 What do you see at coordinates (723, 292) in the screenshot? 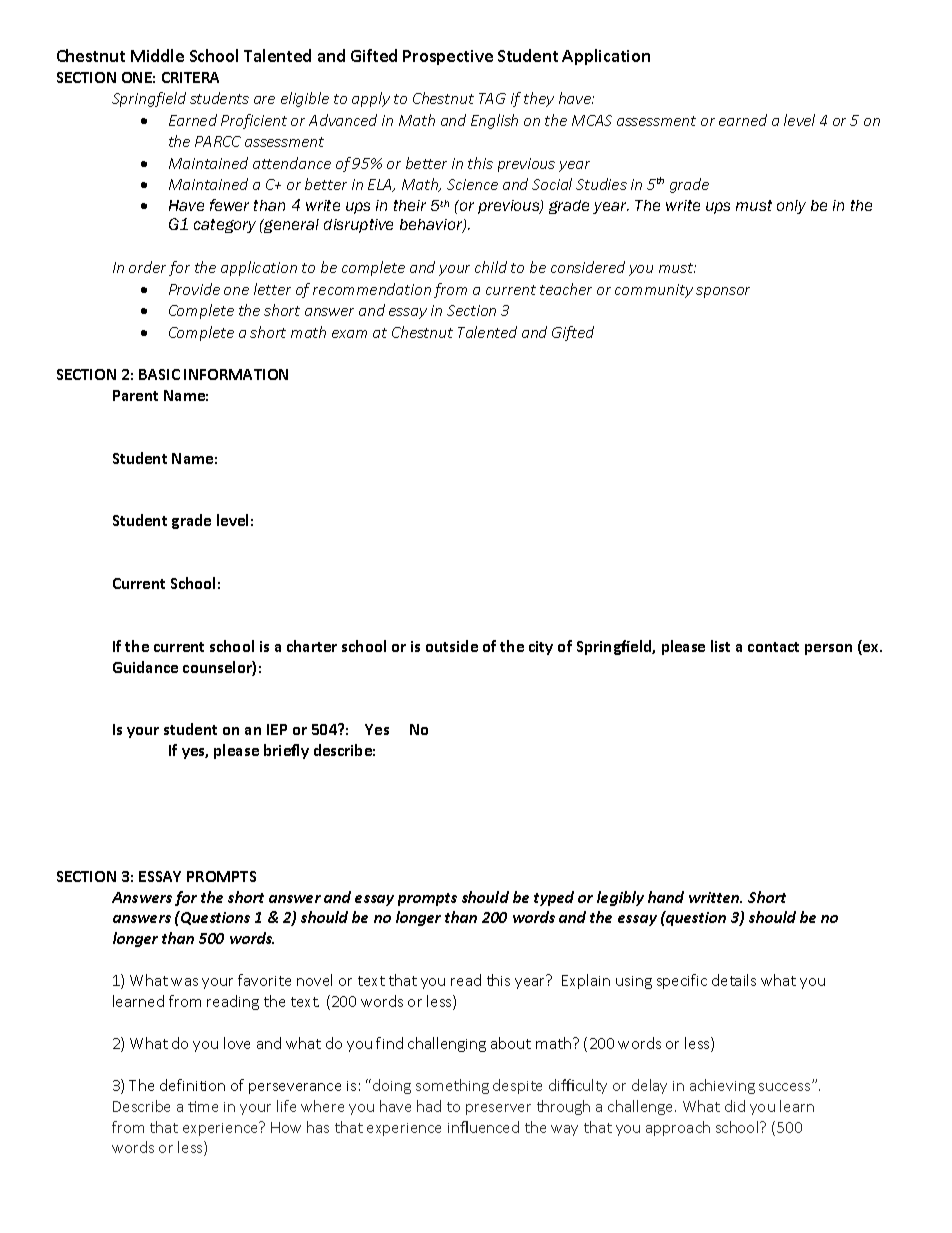
I see `sponsor` at bounding box center [723, 292].
